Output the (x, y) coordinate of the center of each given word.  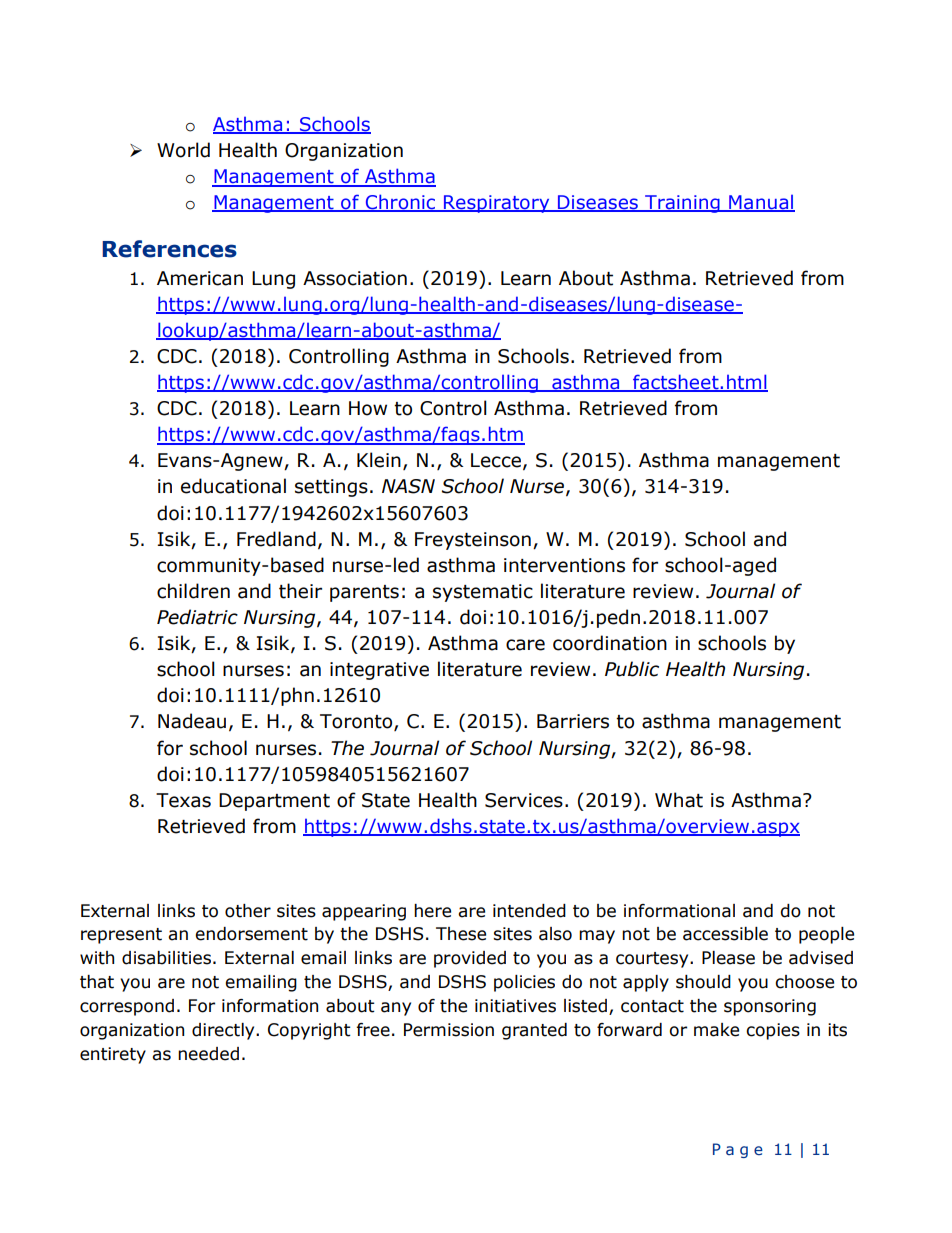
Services (524, 800)
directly (224, 1031)
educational (233, 486)
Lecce (496, 460)
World (183, 150)
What (679, 800)
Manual (761, 203)
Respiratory (497, 204)
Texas (183, 800)
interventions (564, 565)
